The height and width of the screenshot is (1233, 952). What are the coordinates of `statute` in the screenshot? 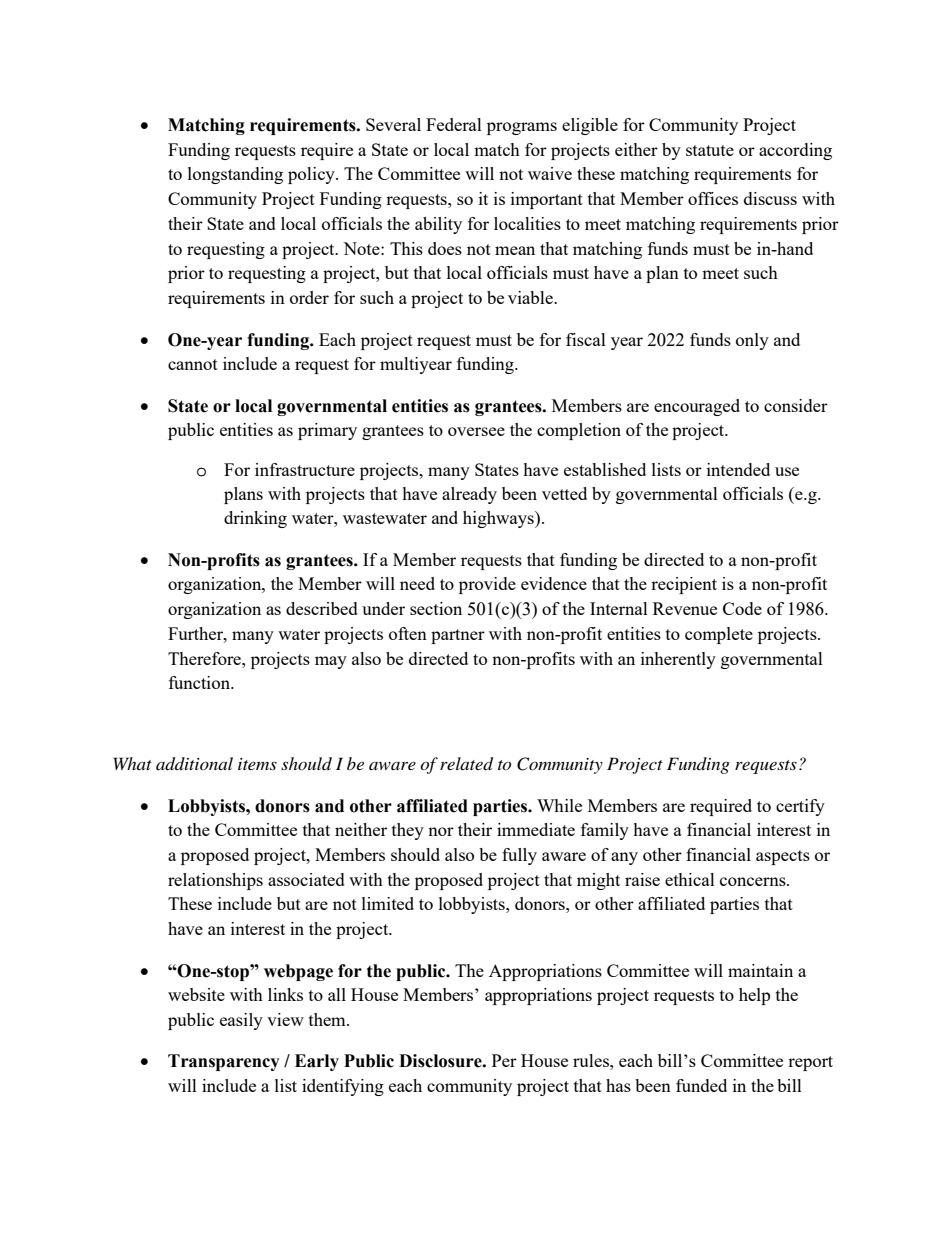 It's located at (710, 150).
